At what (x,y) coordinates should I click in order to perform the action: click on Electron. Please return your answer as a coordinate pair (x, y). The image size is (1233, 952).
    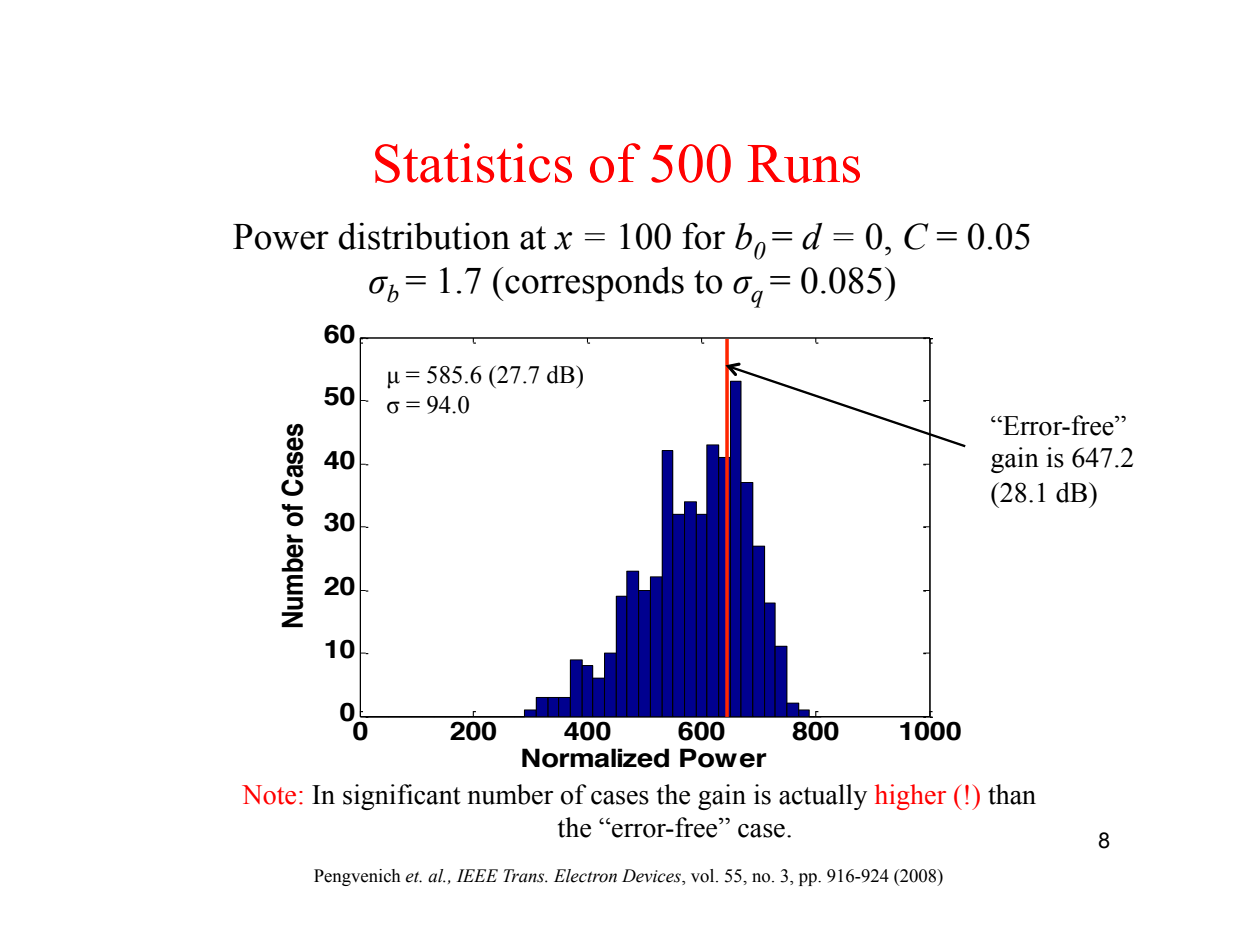
    Looking at the image, I should click on (585, 876).
